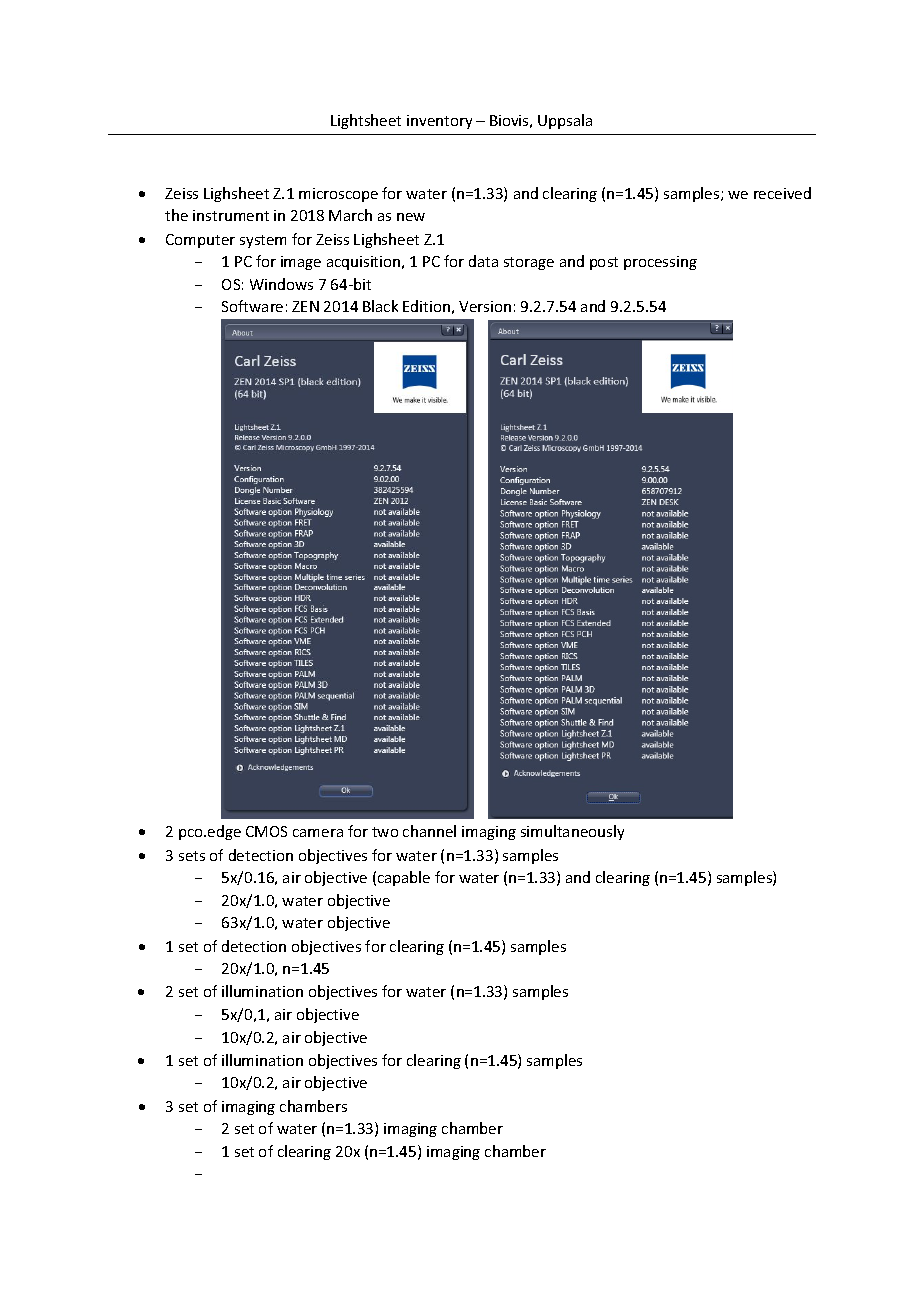 The height and width of the image is (1308, 924). Describe the element at coordinates (231, 215) in the image. I see `instrument` at that location.
